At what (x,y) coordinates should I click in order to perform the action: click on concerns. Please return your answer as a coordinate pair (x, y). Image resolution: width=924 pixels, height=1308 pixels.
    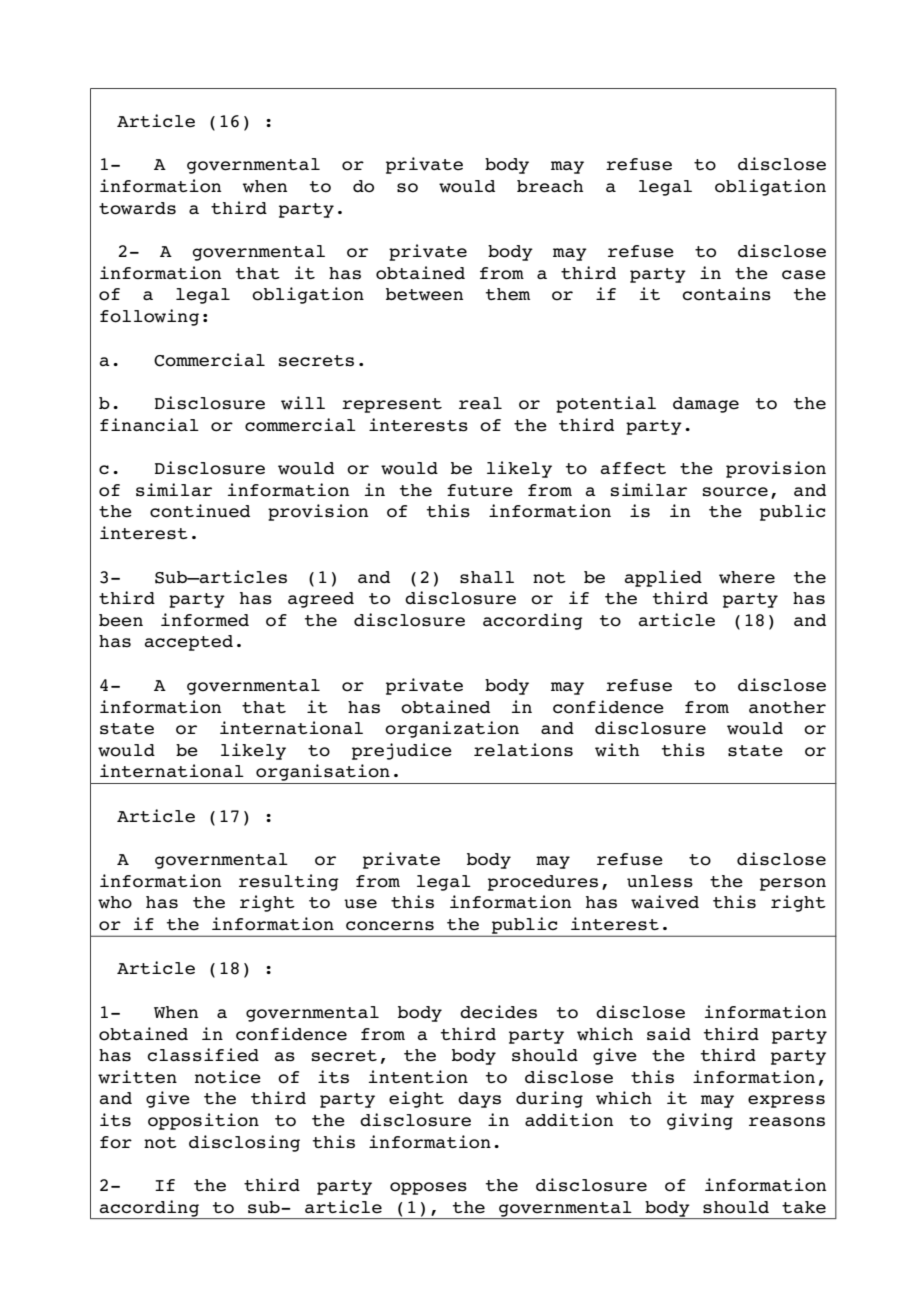
    Looking at the image, I should click on (390, 926).
